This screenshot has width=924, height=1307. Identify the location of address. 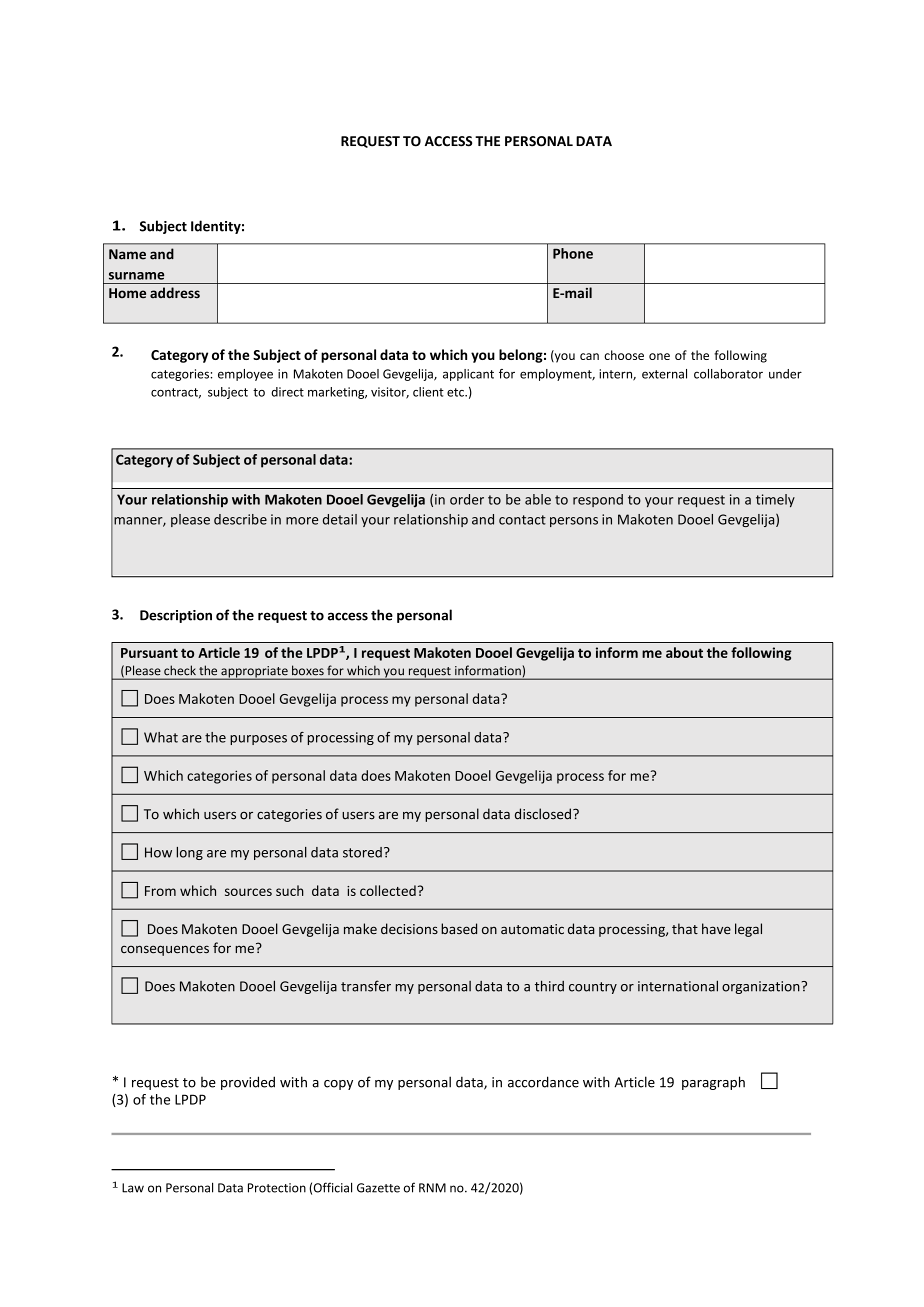
(175, 293).
